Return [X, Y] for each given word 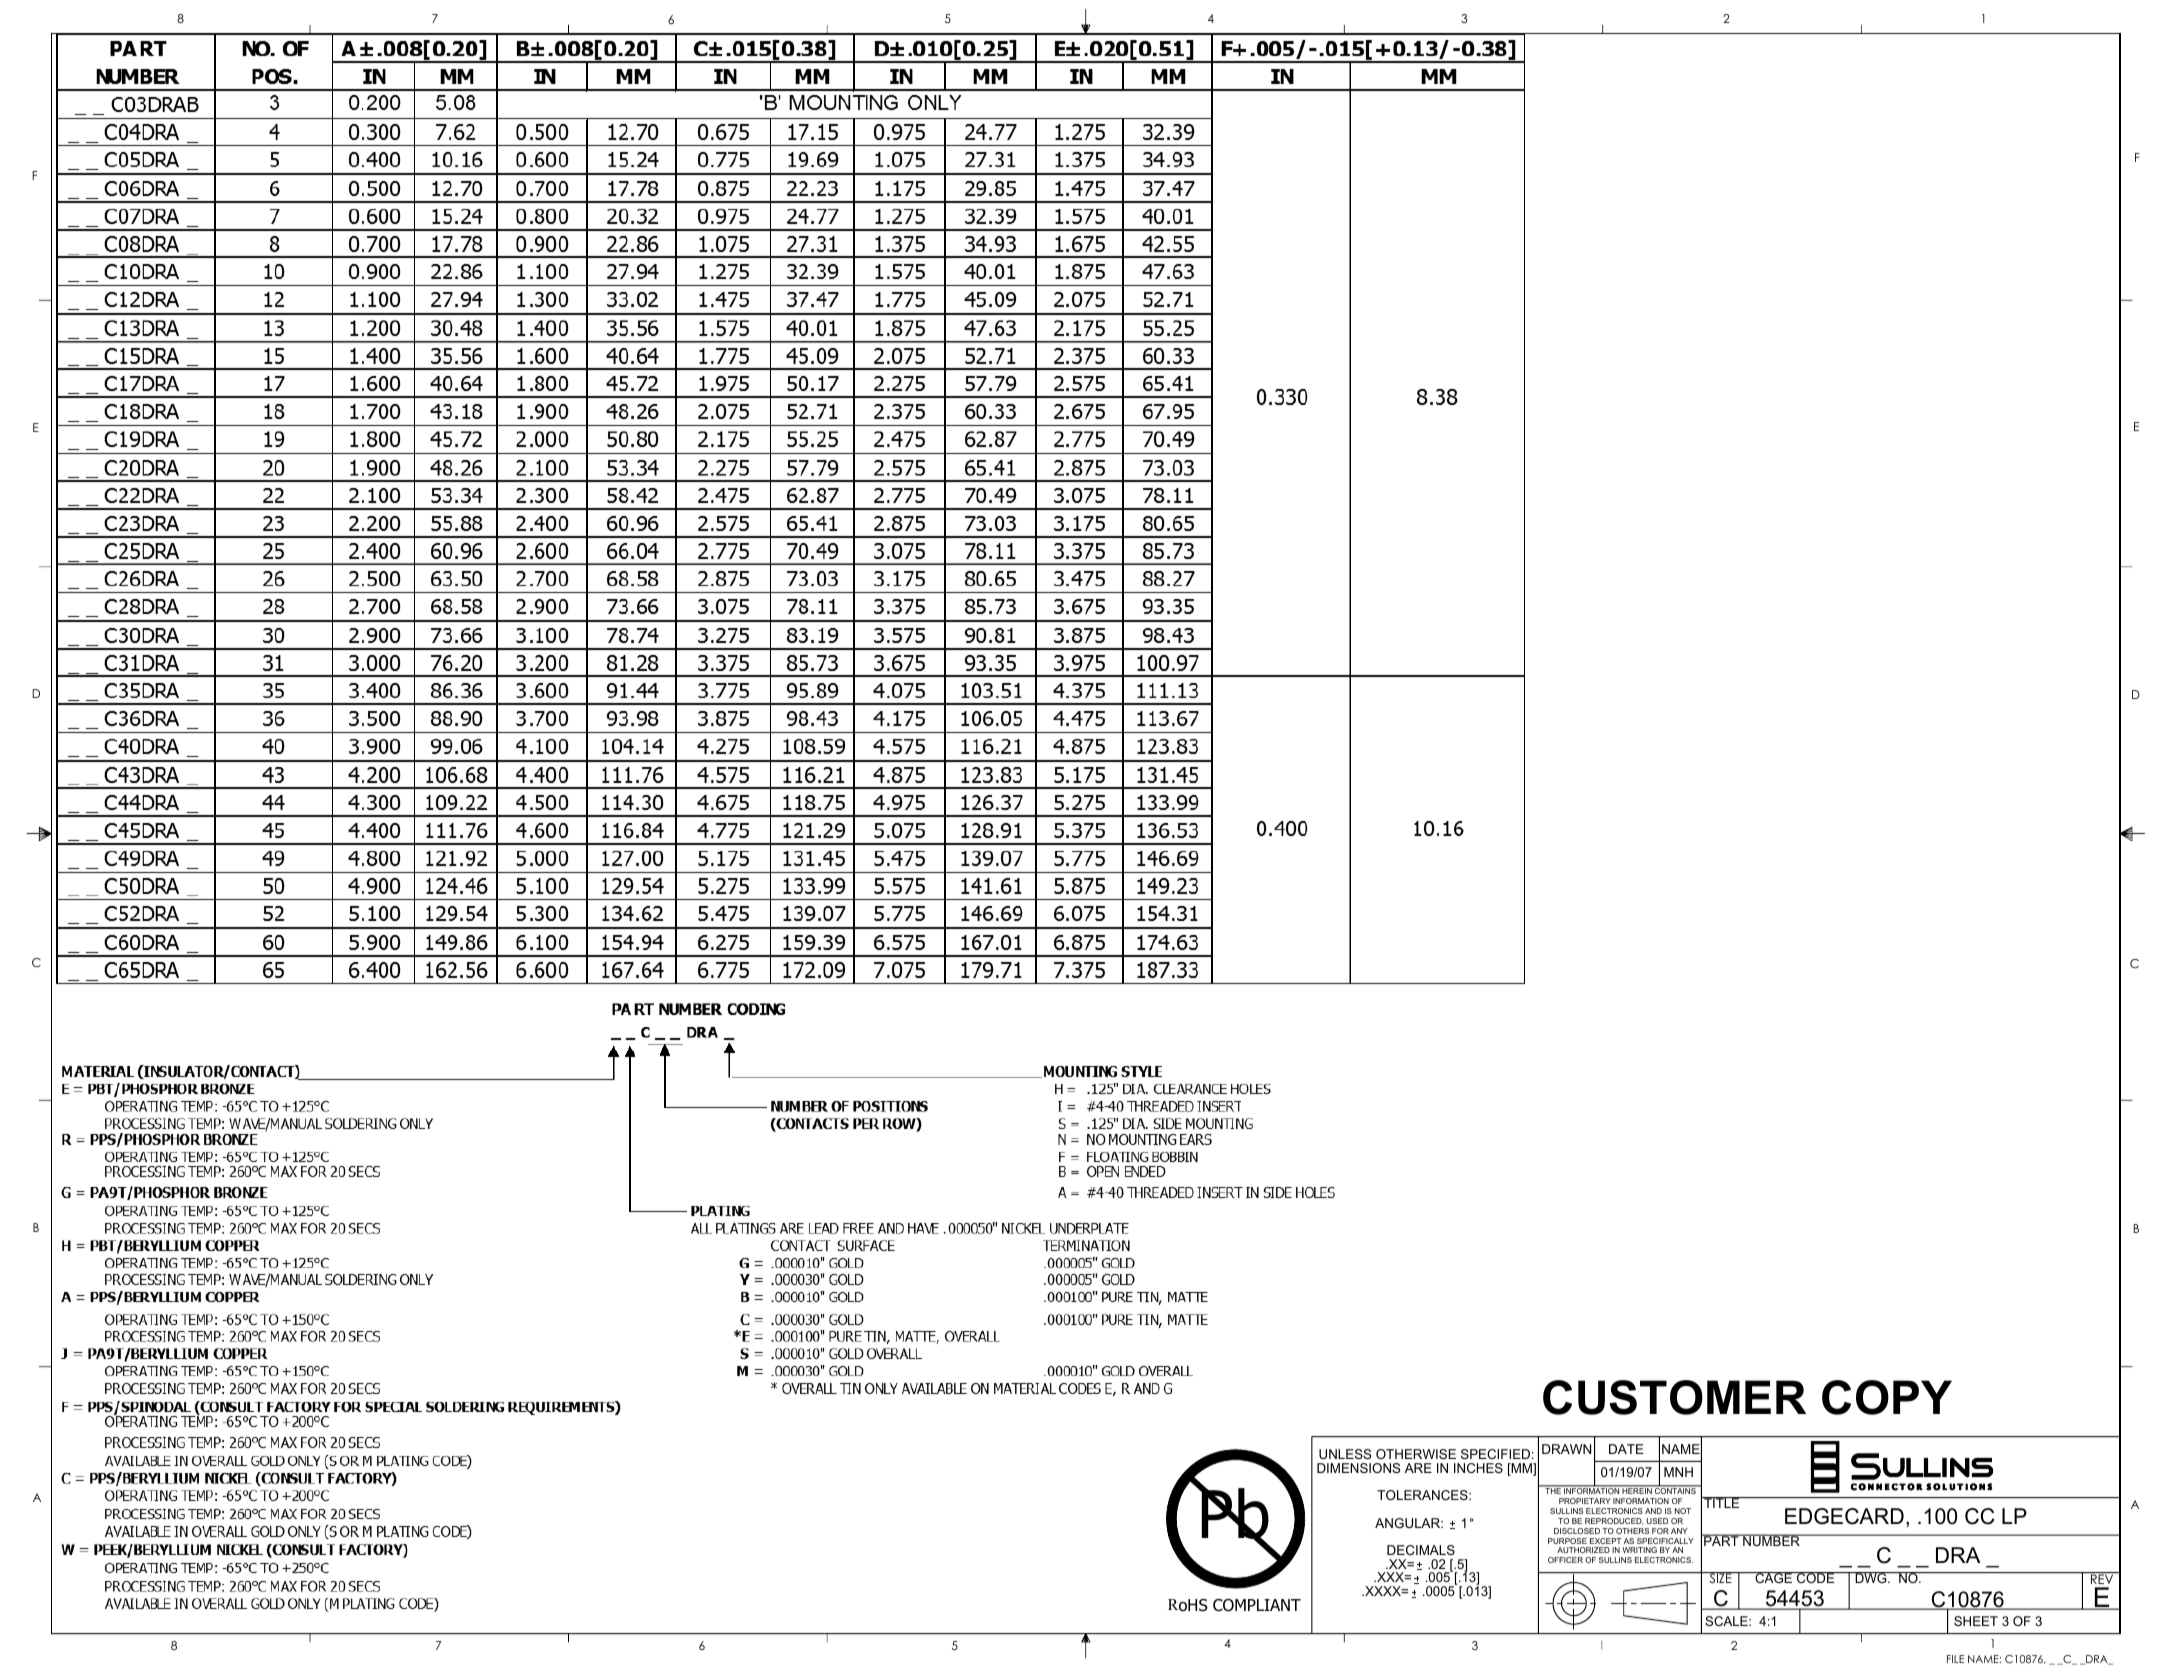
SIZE [1720, 1578]
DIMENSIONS [1358, 1468]
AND [1653, 1511]
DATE [1626, 1449]
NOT [1683, 1511]
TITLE [1722, 1502]
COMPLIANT [1257, 1605]
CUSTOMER [1674, 1397]
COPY [1887, 1397]
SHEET [1976, 1621]
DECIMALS [1421, 1550]
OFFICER [1565, 1560]
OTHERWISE [1416, 1454]
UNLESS [1345, 1454]
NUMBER [1771, 1540]
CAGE [1774, 1577]
